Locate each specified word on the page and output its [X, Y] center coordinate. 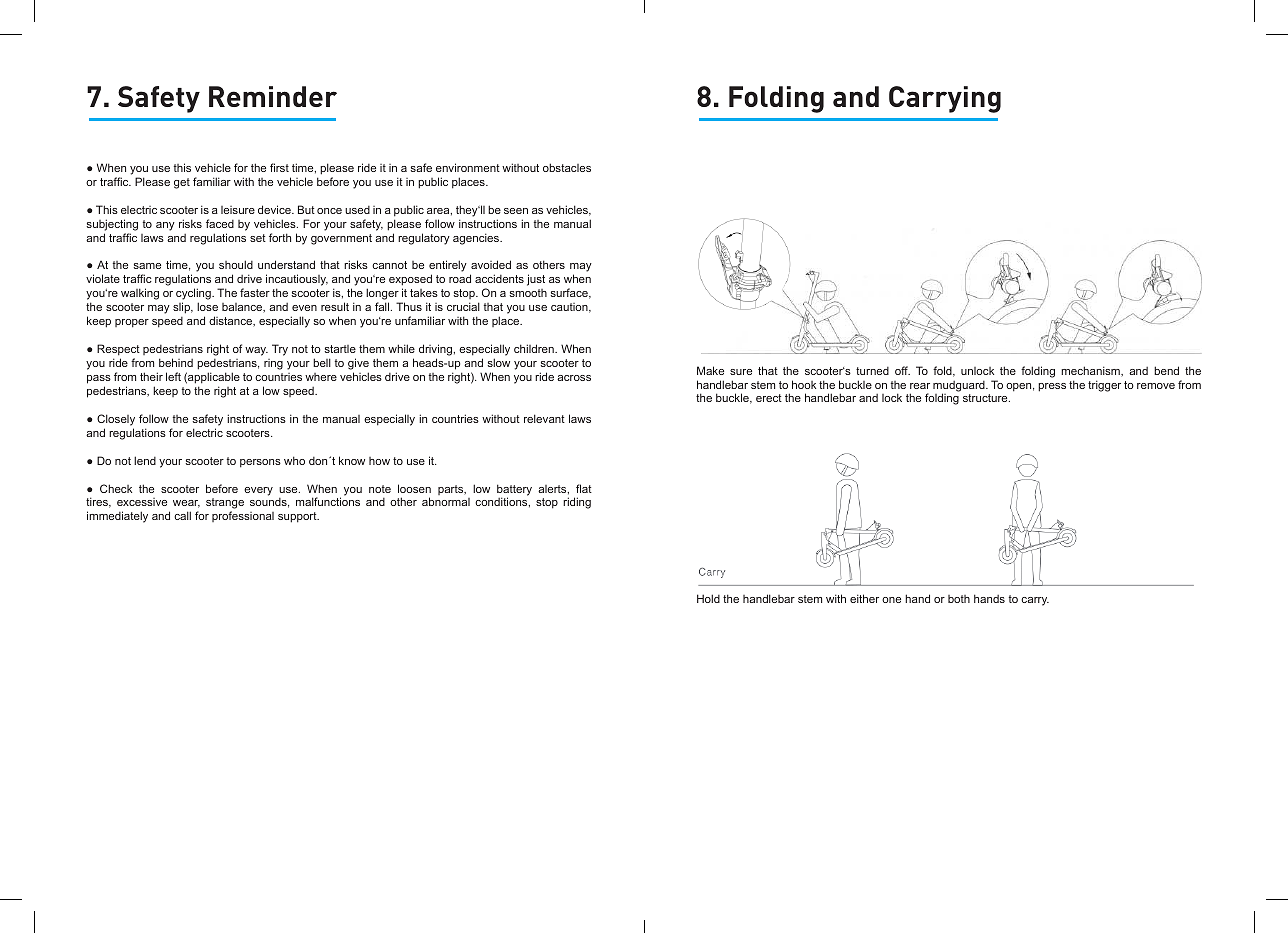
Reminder [273, 96]
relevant [544, 418]
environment [468, 167]
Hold [708, 598]
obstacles [567, 167]
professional [243, 516]
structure [986, 398]
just [536, 280]
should [236, 264]
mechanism [1091, 371]
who [294, 460]
